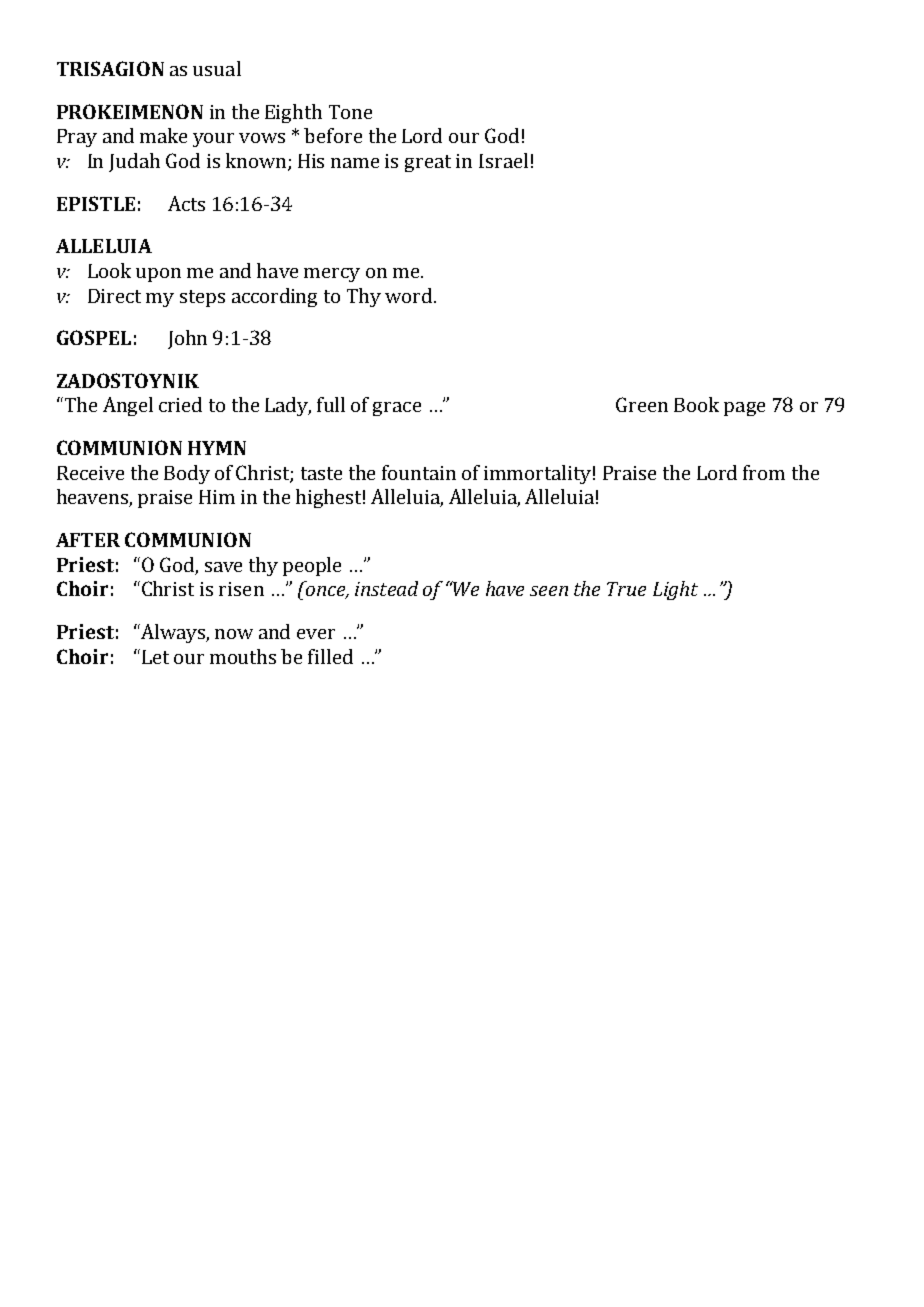 The height and width of the document is (1307, 924). What do you see at coordinates (503, 160) in the document?
I see `Israel` at bounding box center [503, 160].
